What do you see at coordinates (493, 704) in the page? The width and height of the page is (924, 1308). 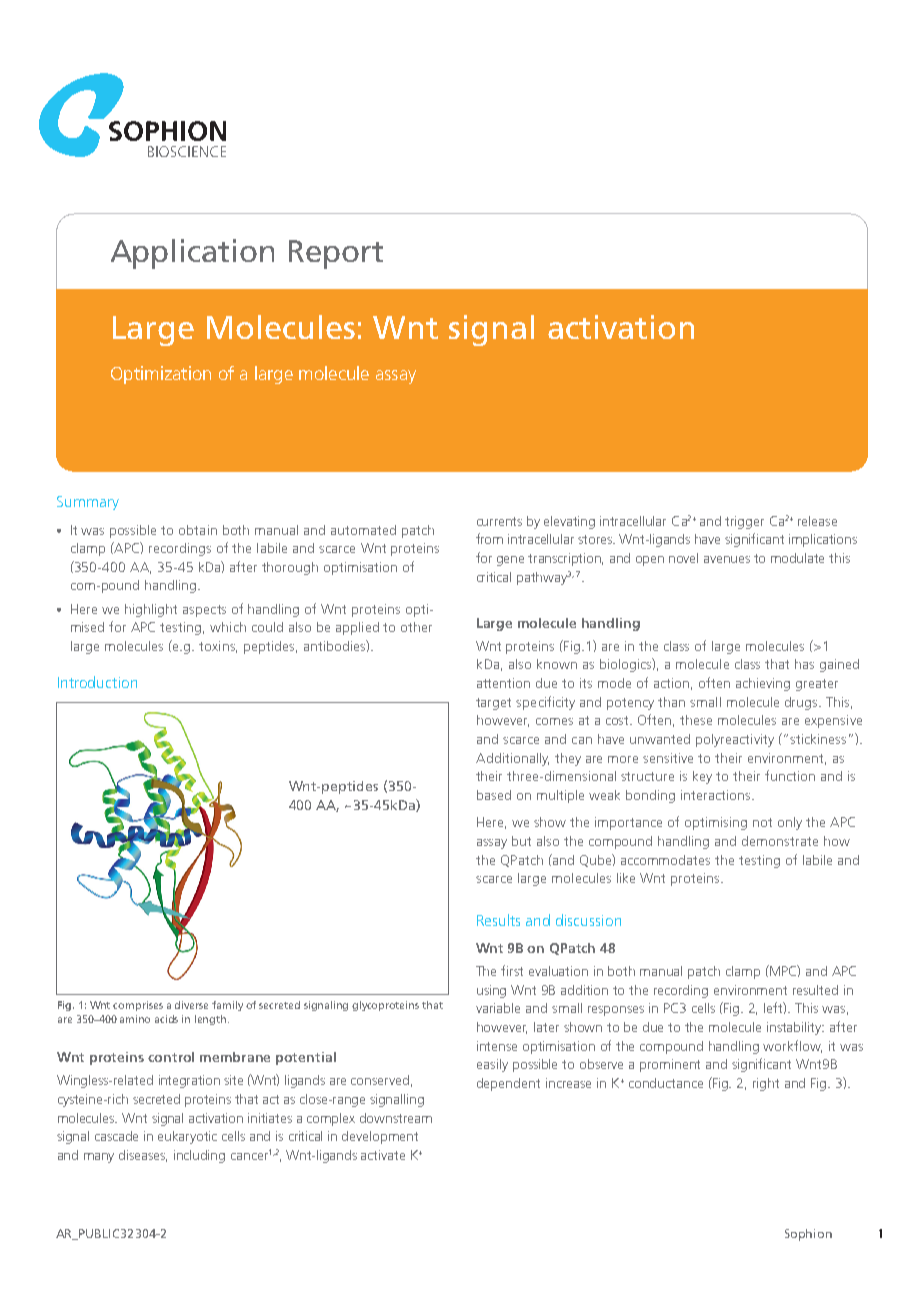 I see `target` at bounding box center [493, 704].
